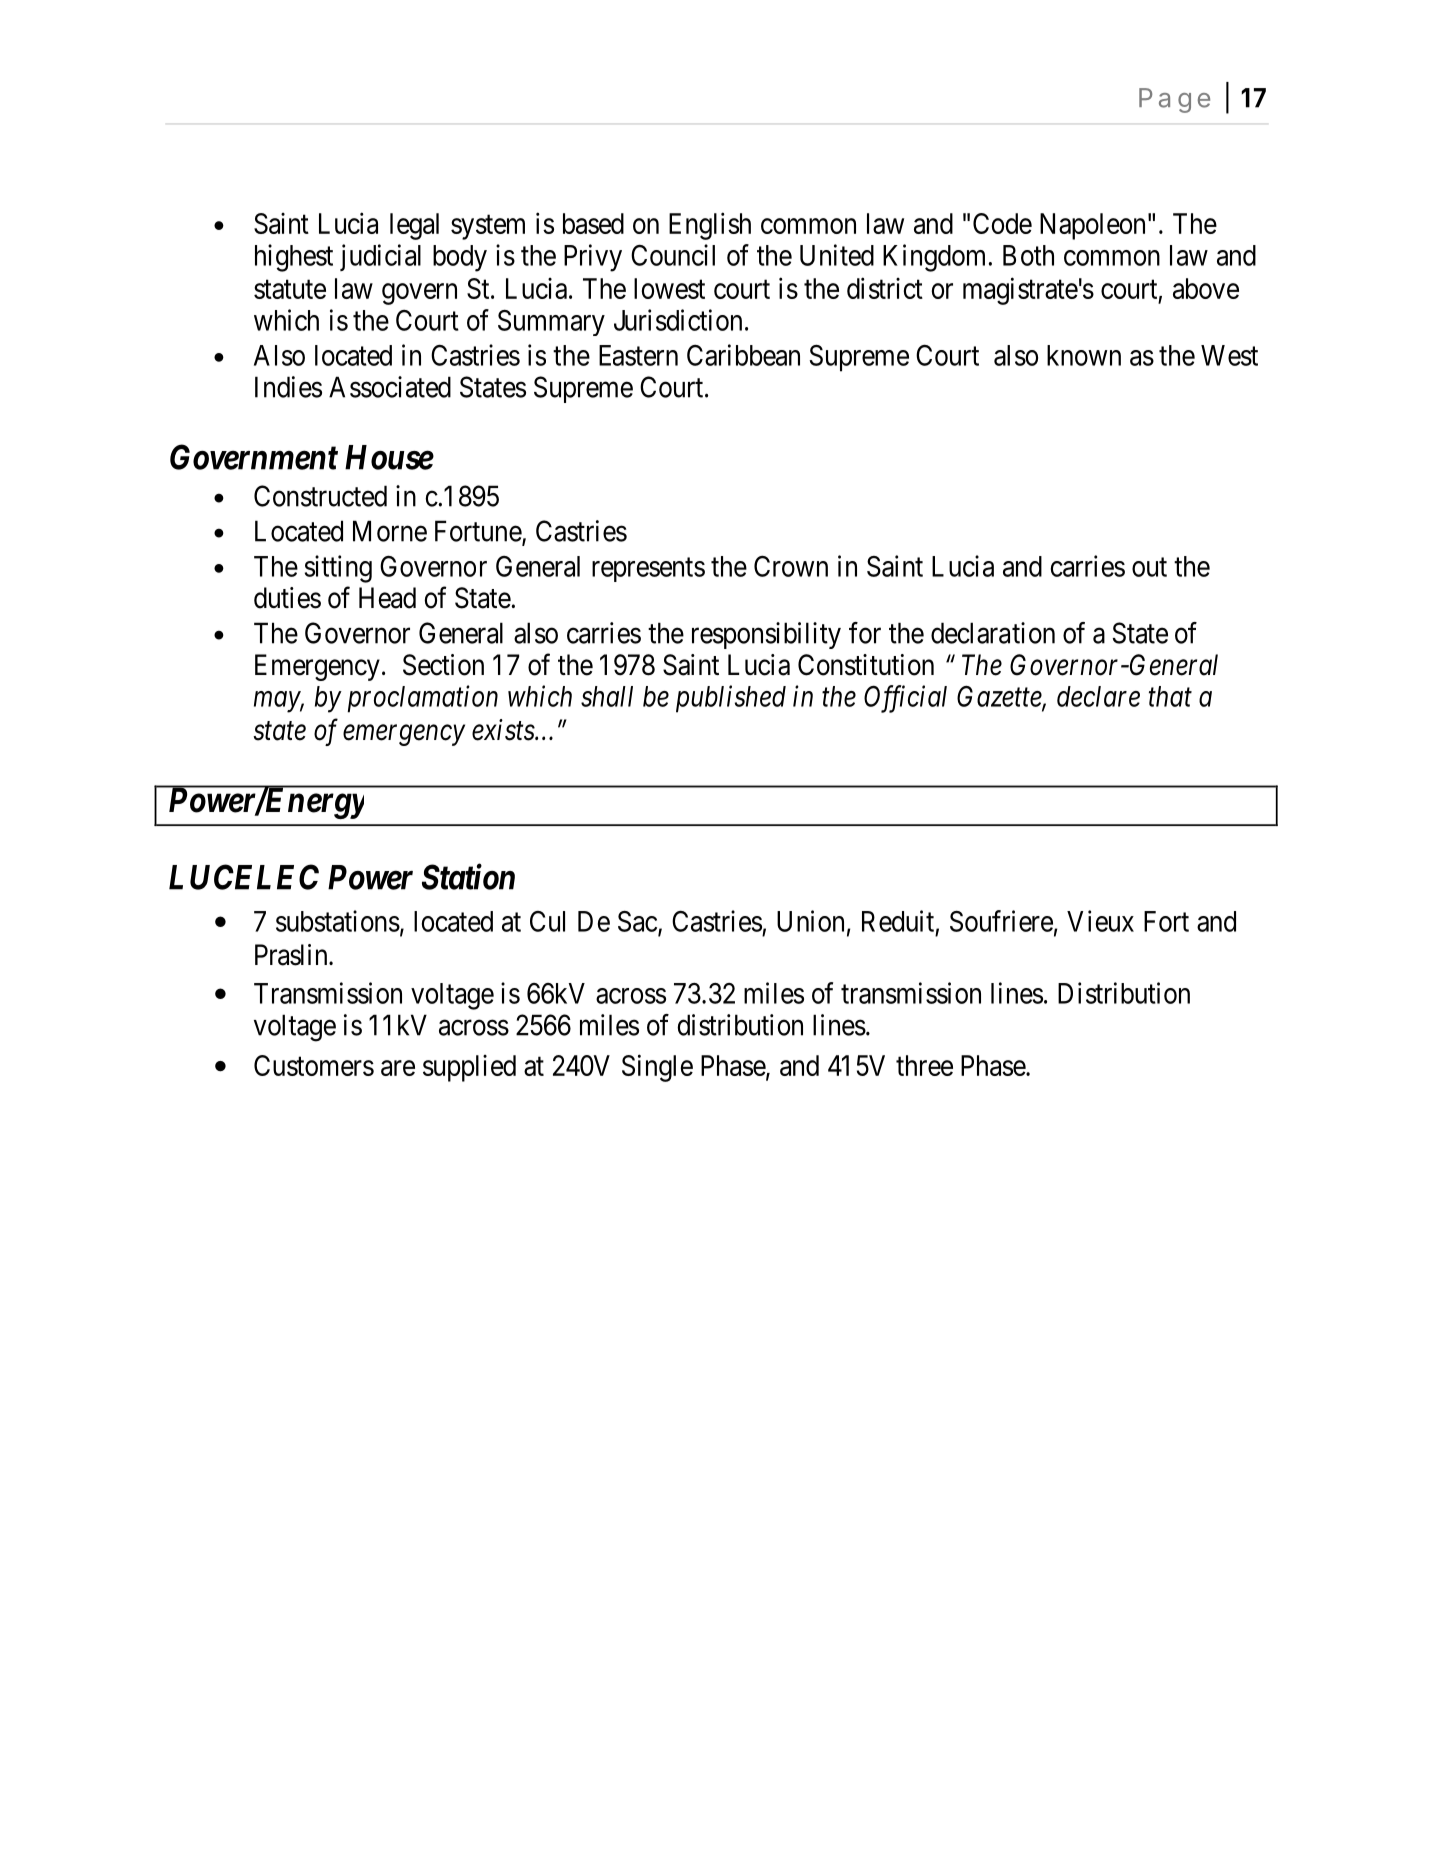 Image resolution: width=1434 pixels, height=1856 pixels. Describe the element at coordinates (380, 257) in the screenshot. I see `judicial` at that location.
